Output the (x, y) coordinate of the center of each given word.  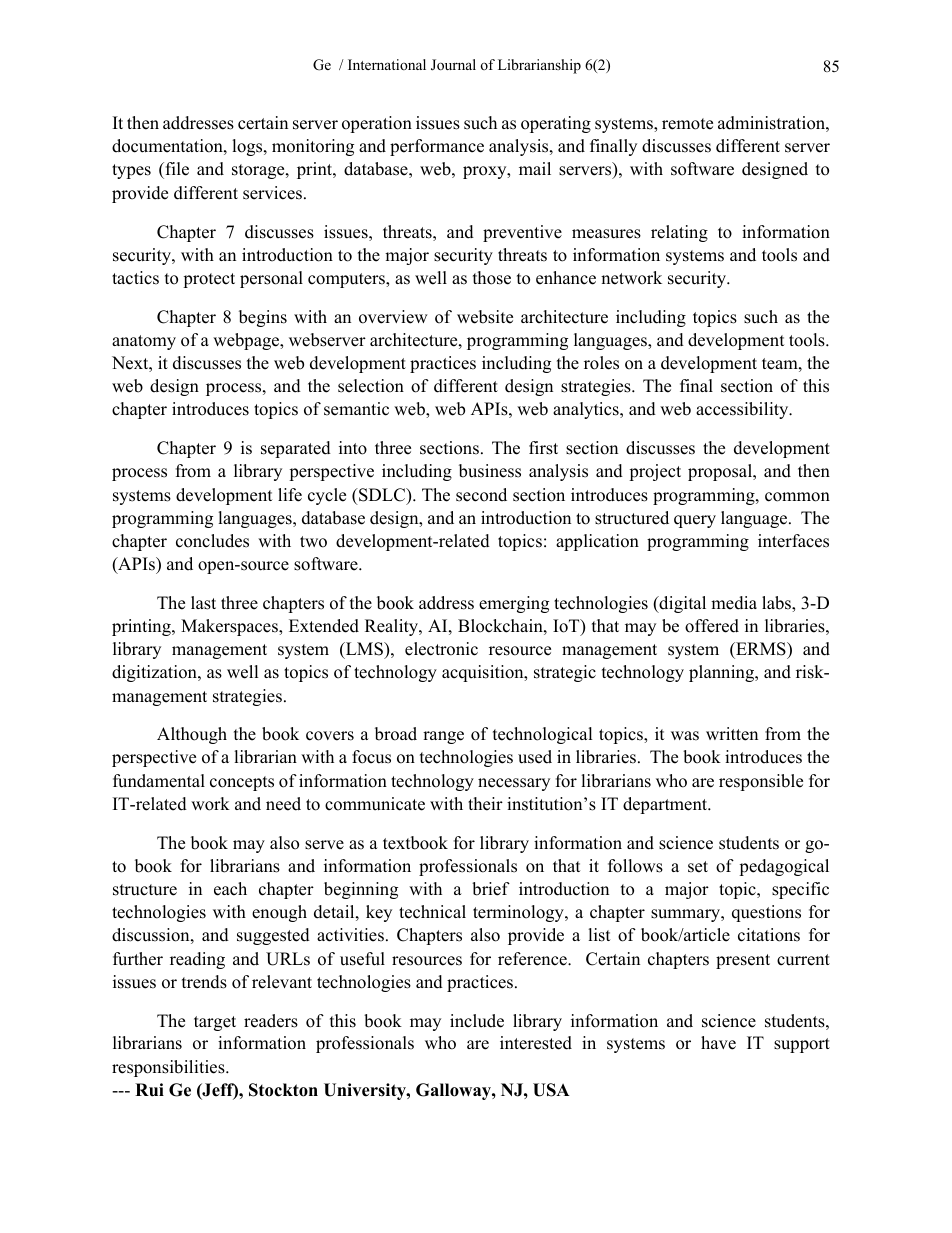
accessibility (743, 410)
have (718, 1043)
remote (687, 124)
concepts (242, 783)
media (734, 603)
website (485, 317)
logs (248, 147)
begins (263, 318)
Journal (453, 65)
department (666, 805)
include (477, 1021)
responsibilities (169, 1068)
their (485, 804)
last (203, 603)
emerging (514, 604)
